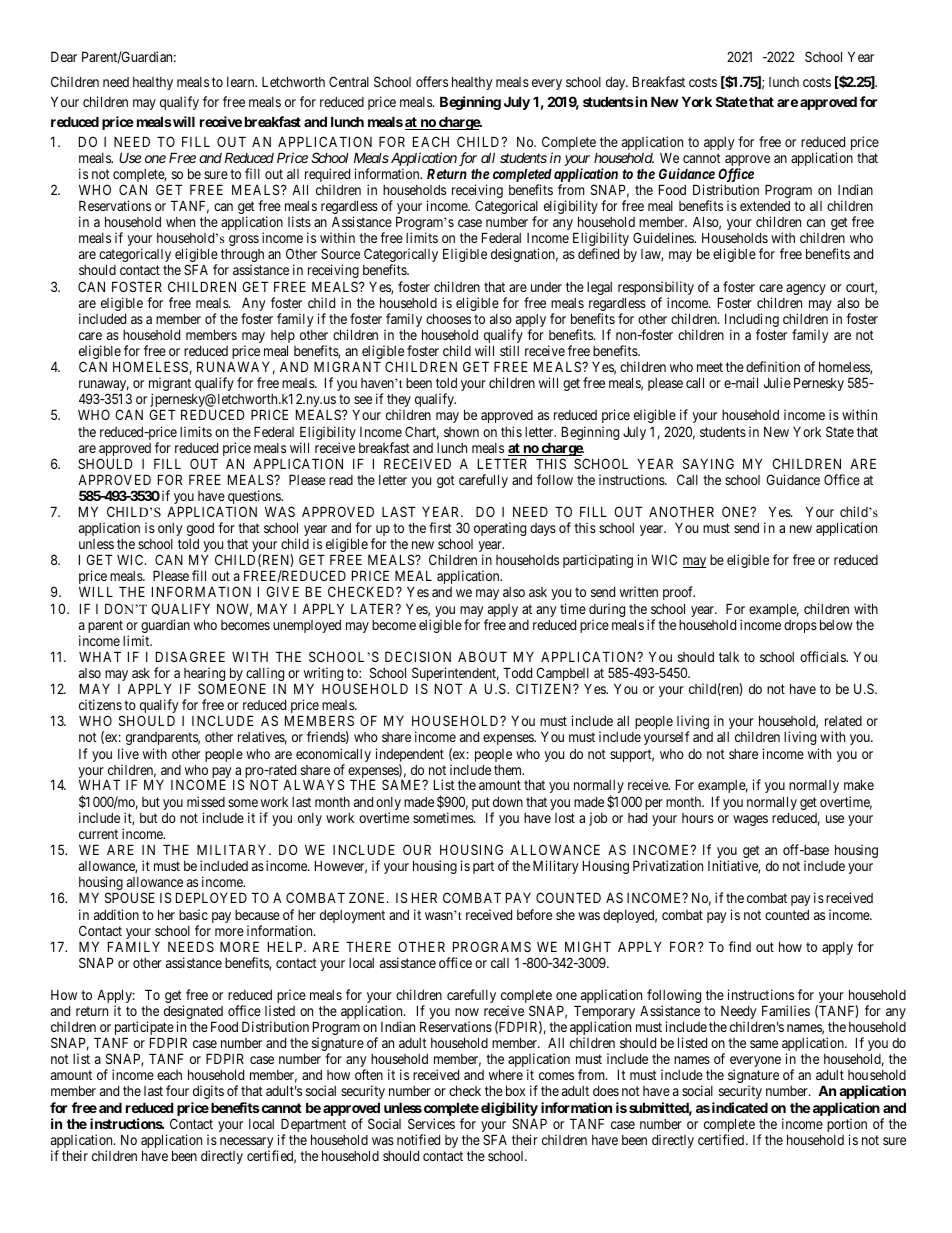 This page has width=952, height=1233. What do you see at coordinates (765, 206) in the page?
I see `extended` at bounding box center [765, 206].
